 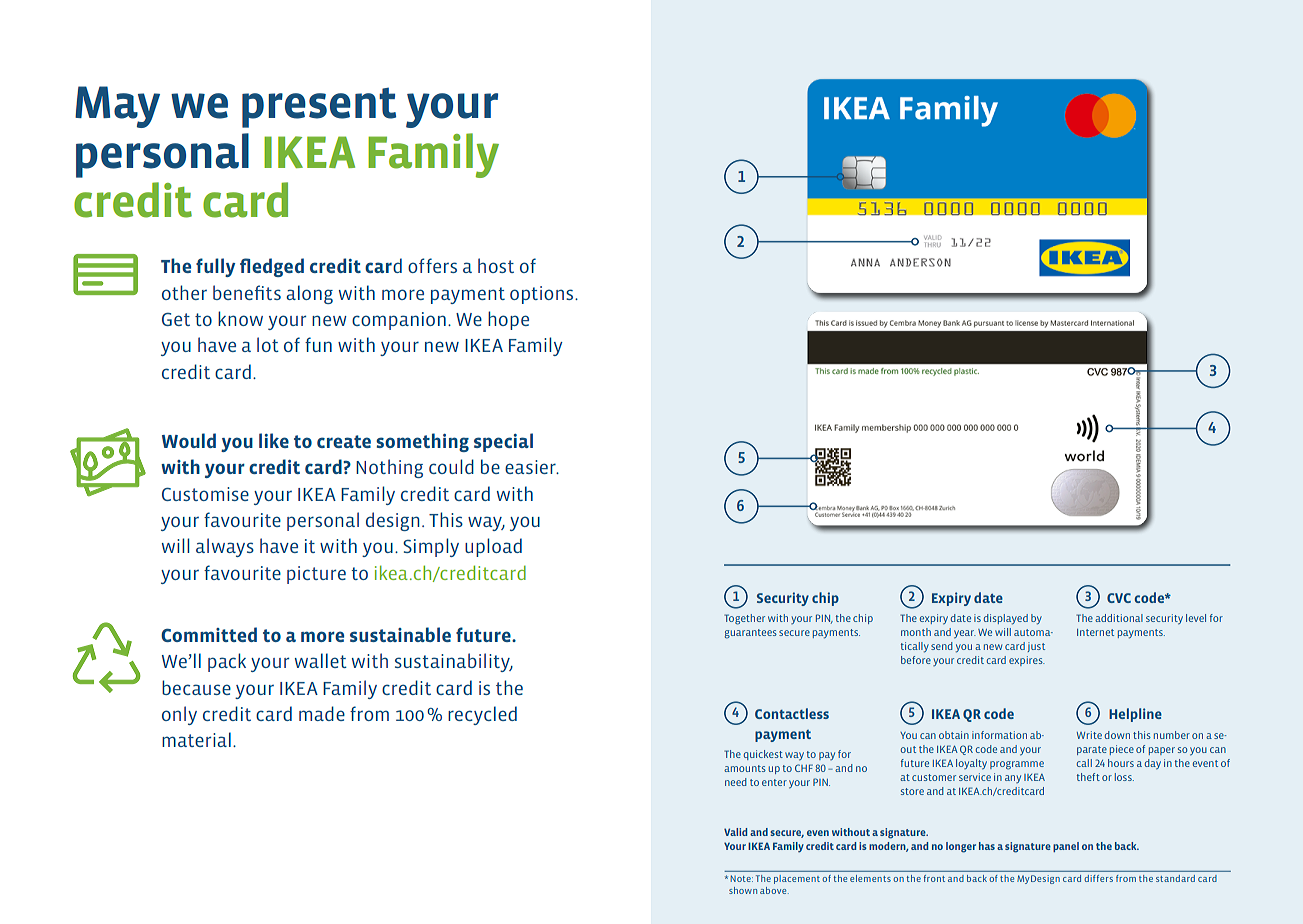 What do you see at coordinates (744, 619) in the document?
I see `Together` at bounding box center [744, 619].
